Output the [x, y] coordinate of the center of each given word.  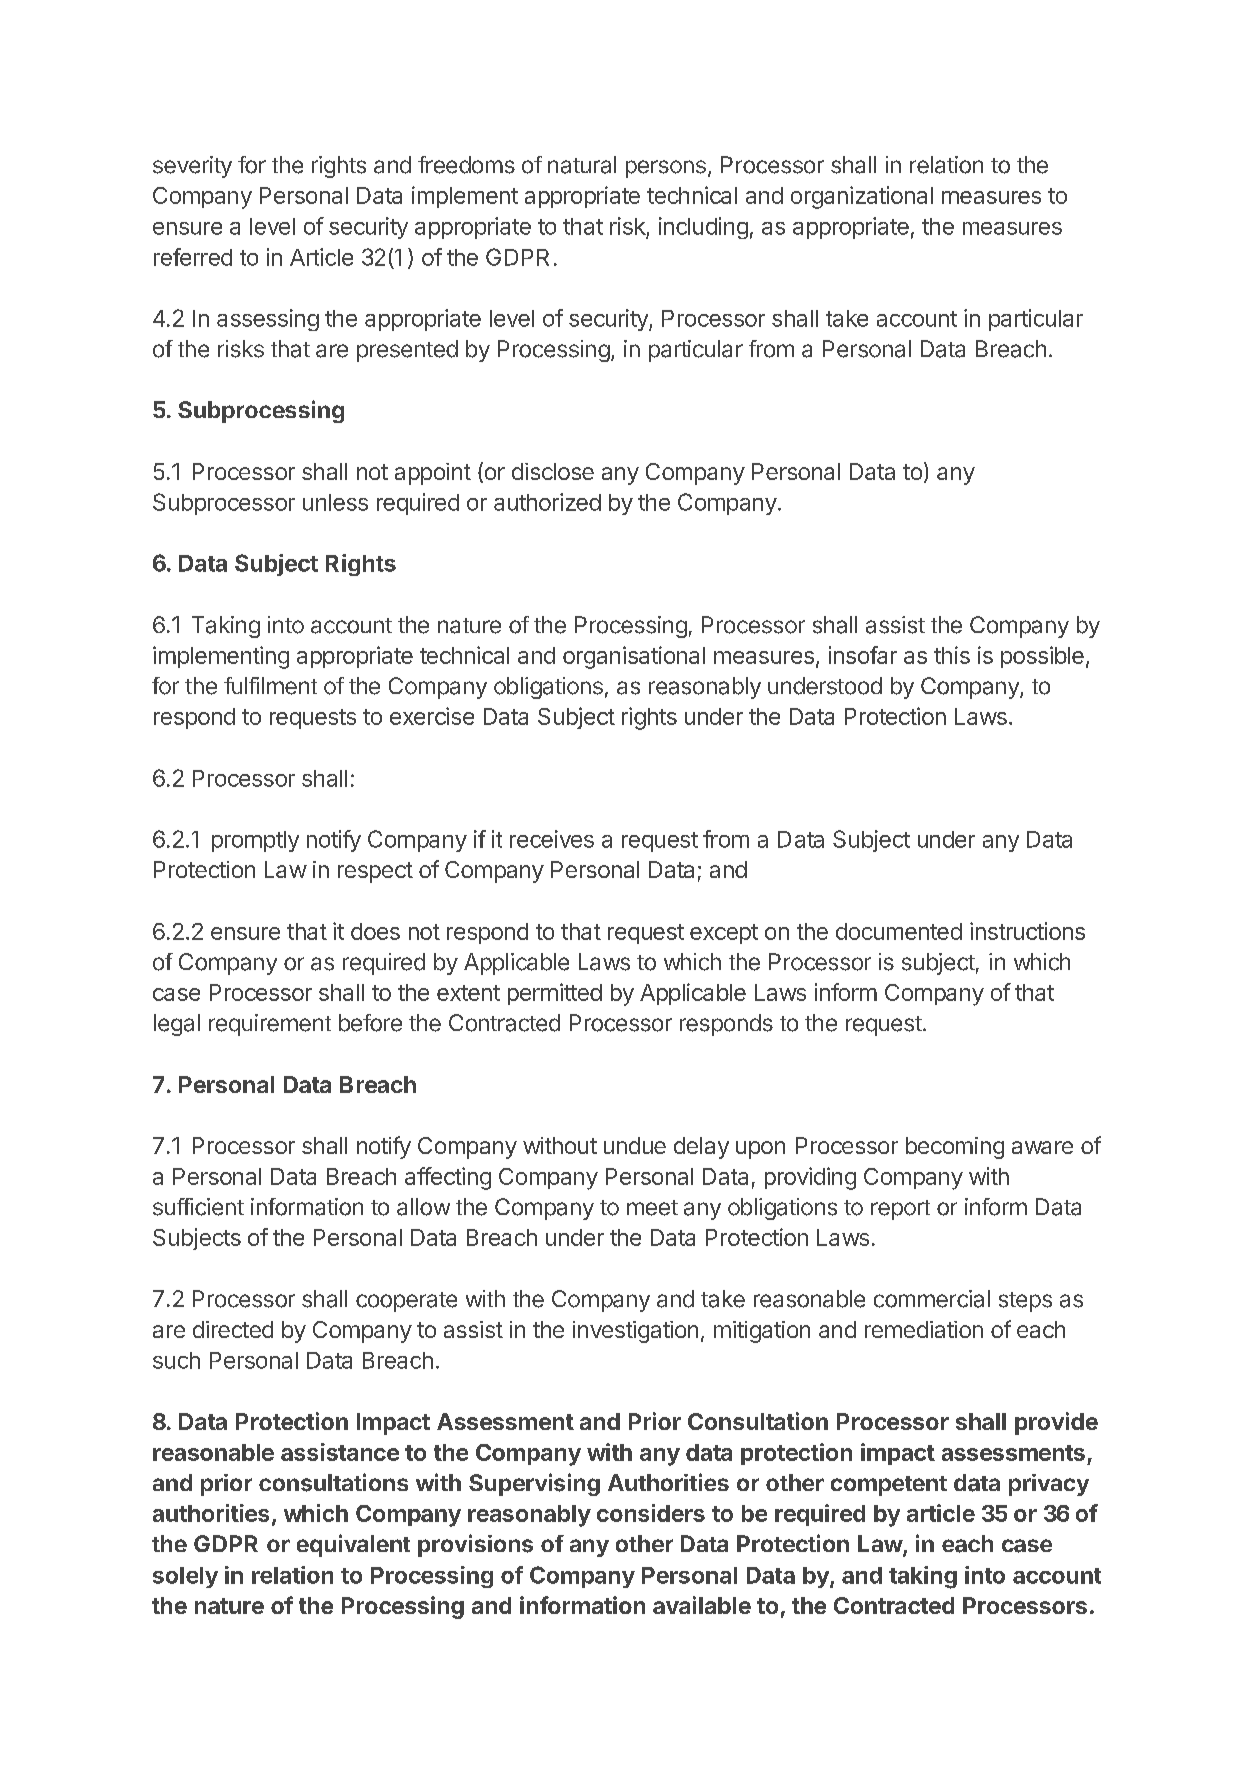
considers [651, 1513]
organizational [862, 197]
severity [192, 167]
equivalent [353, 1545]
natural [582, 165]
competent [889, 1486]
